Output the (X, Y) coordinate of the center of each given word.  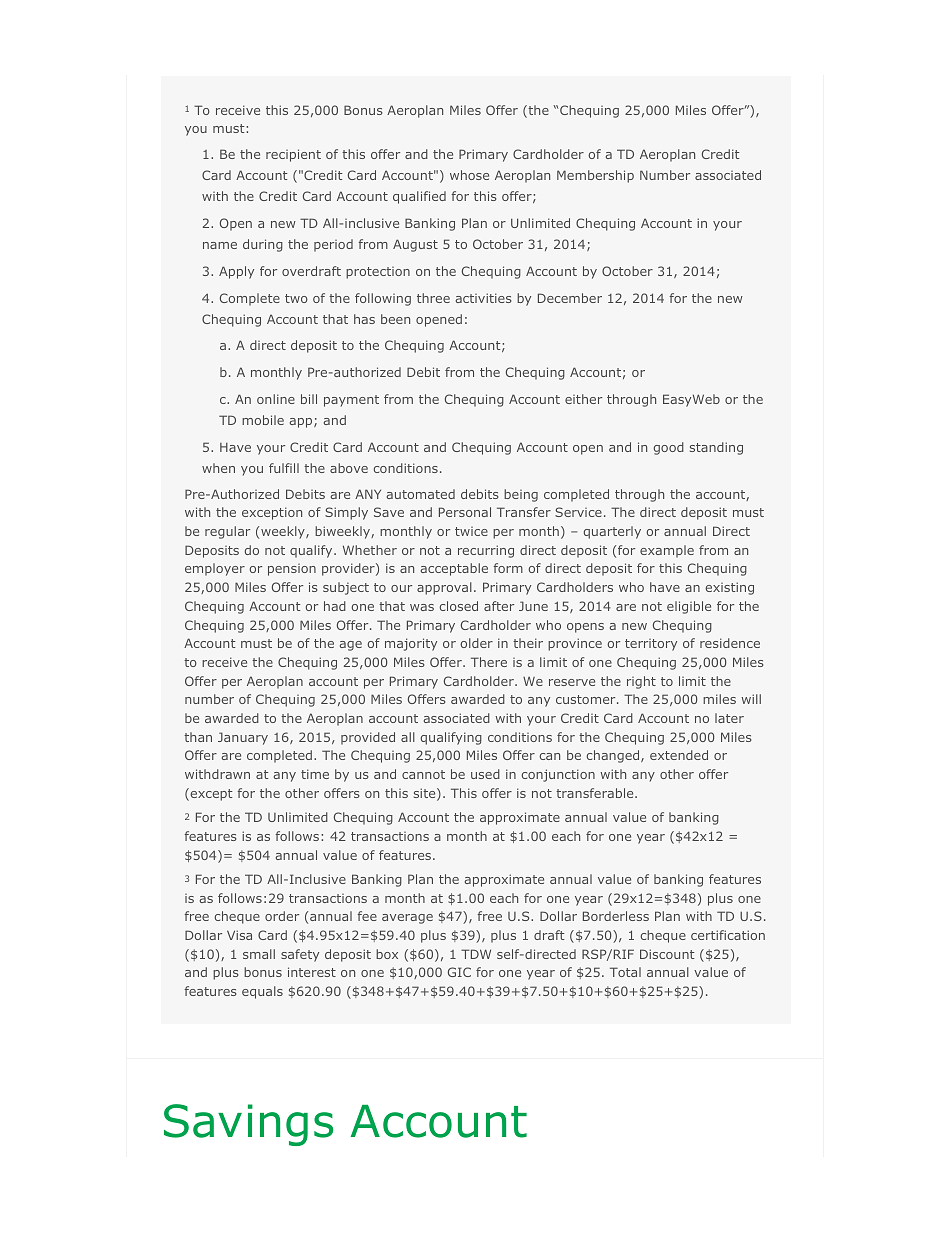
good (668, 448)
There (489, 662)
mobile (263, 420)
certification (728, 935)
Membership (595, 176)
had (335, 606)
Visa (239, 935)
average (407, 919)
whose (469, 175)
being (521, 495)
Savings (248, 1125)
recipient (293, 155)
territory (651, 645)
